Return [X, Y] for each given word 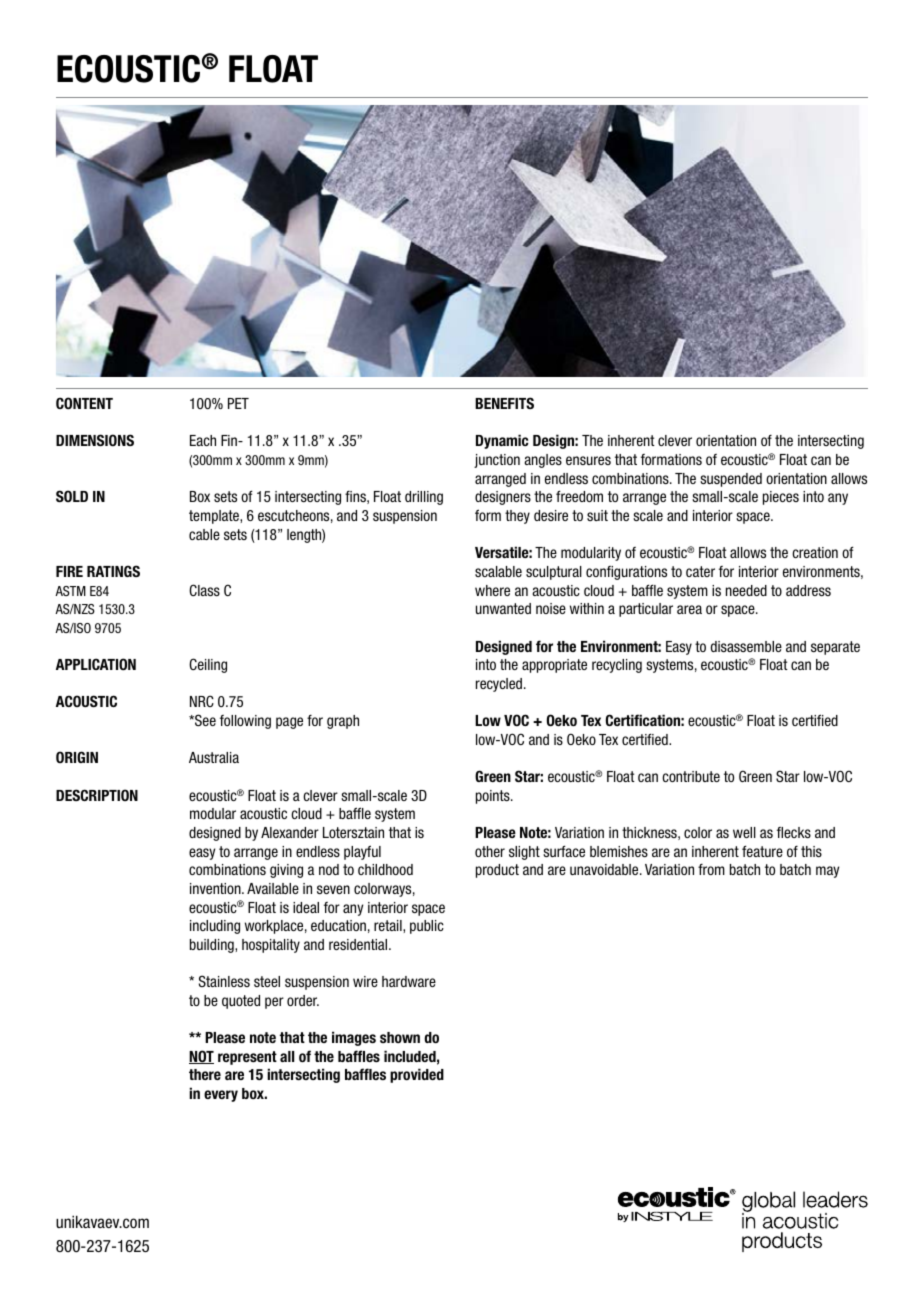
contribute [691, 776]
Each [203, 440]
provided [417, 1075]
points [494, 797]
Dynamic [502, 441]
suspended [731, 480]
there [205, 1074]
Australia [214, 757]
